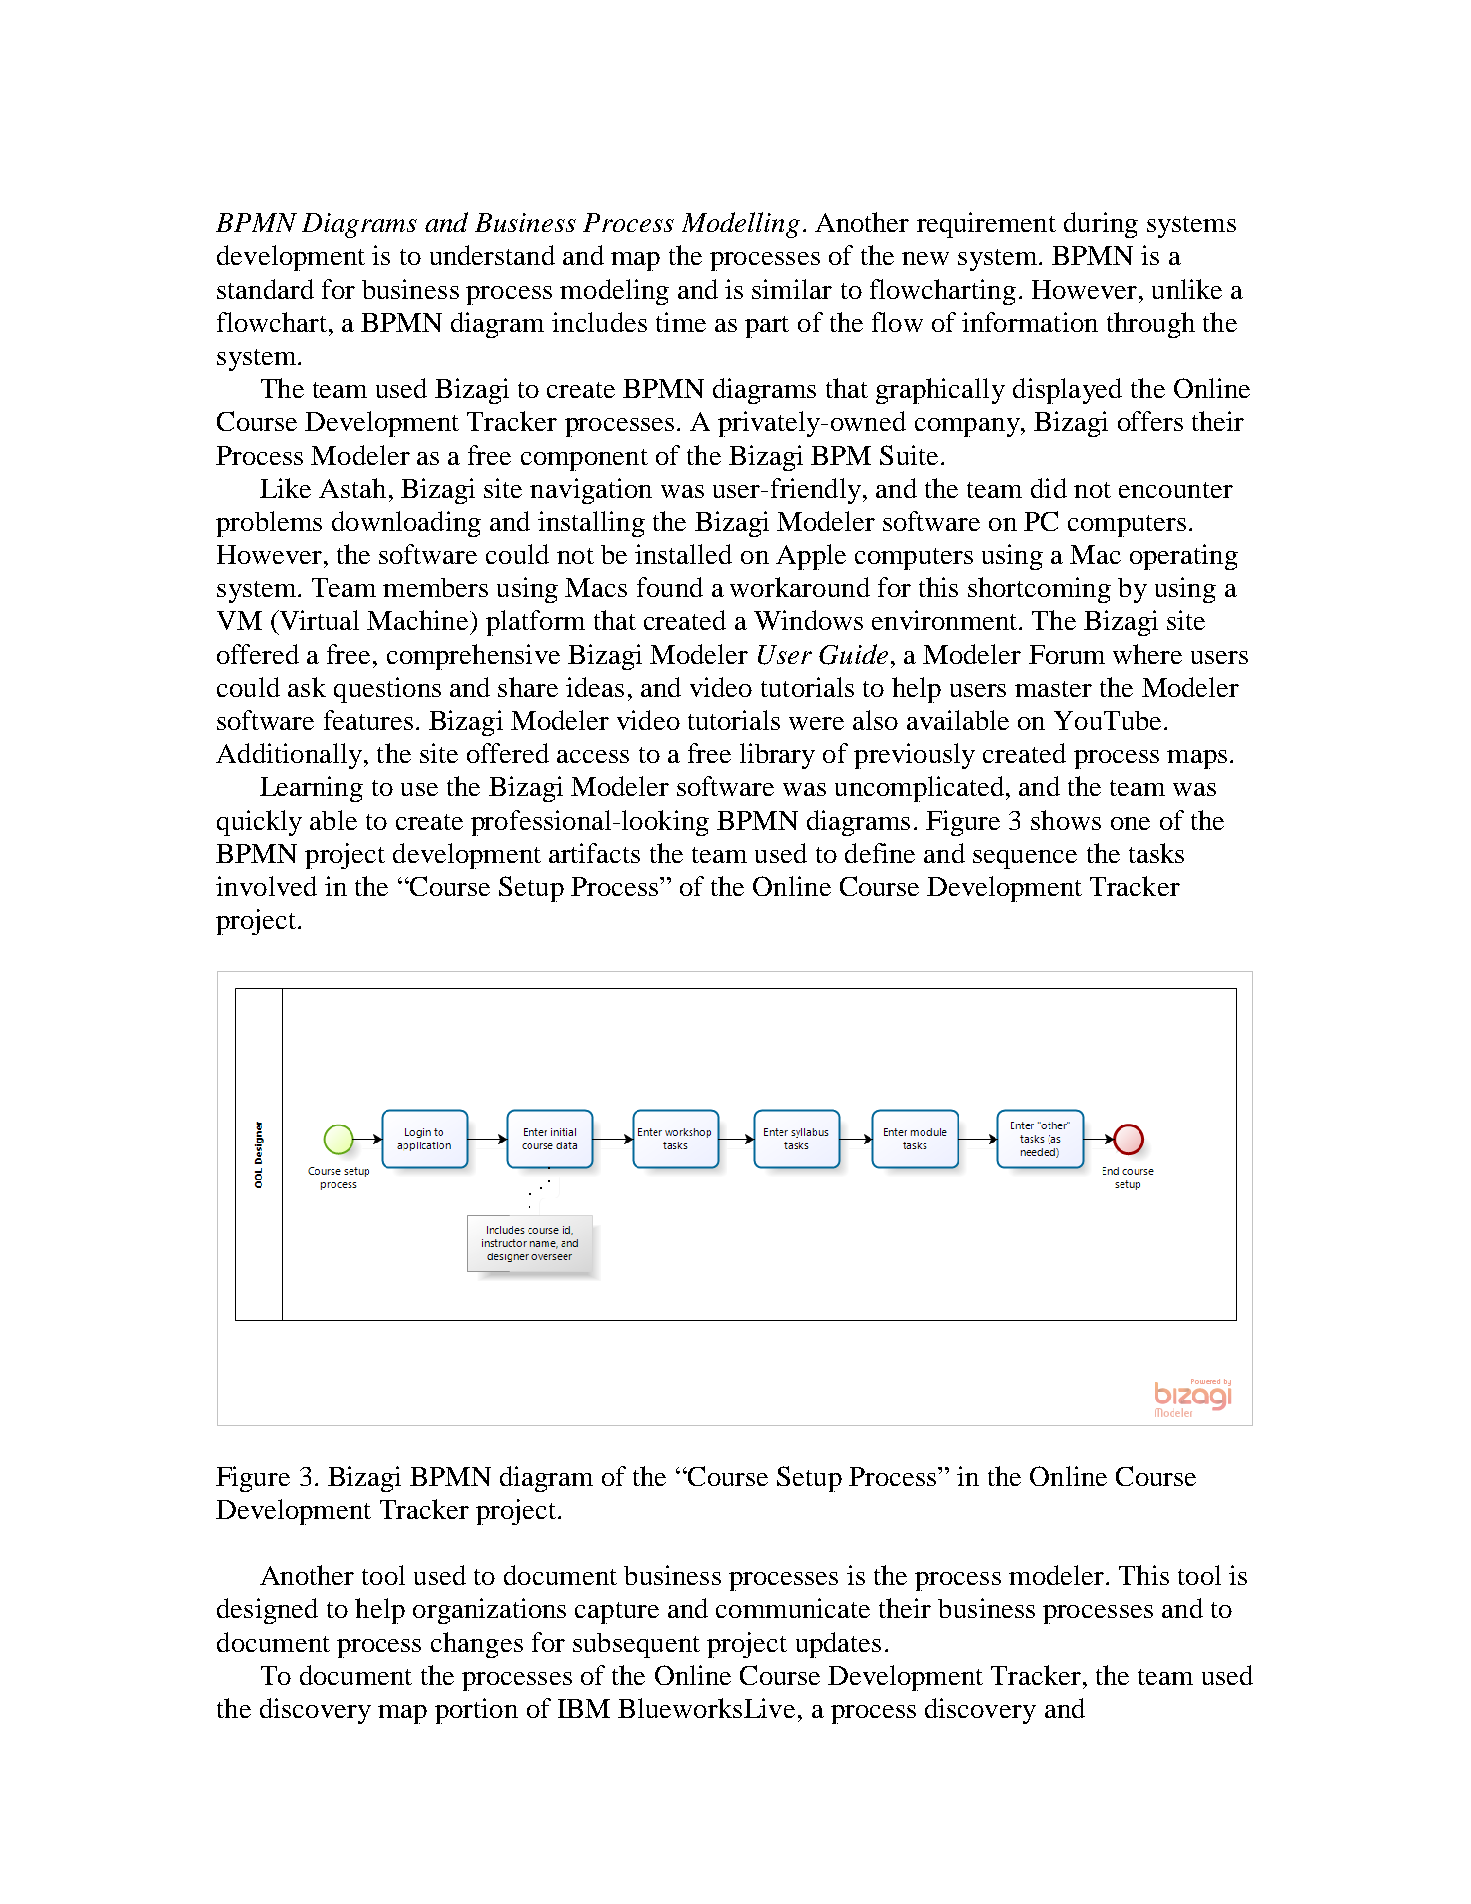 This screenshot has height=1904, width=1471. I want to click on library, so click(777, 756).
